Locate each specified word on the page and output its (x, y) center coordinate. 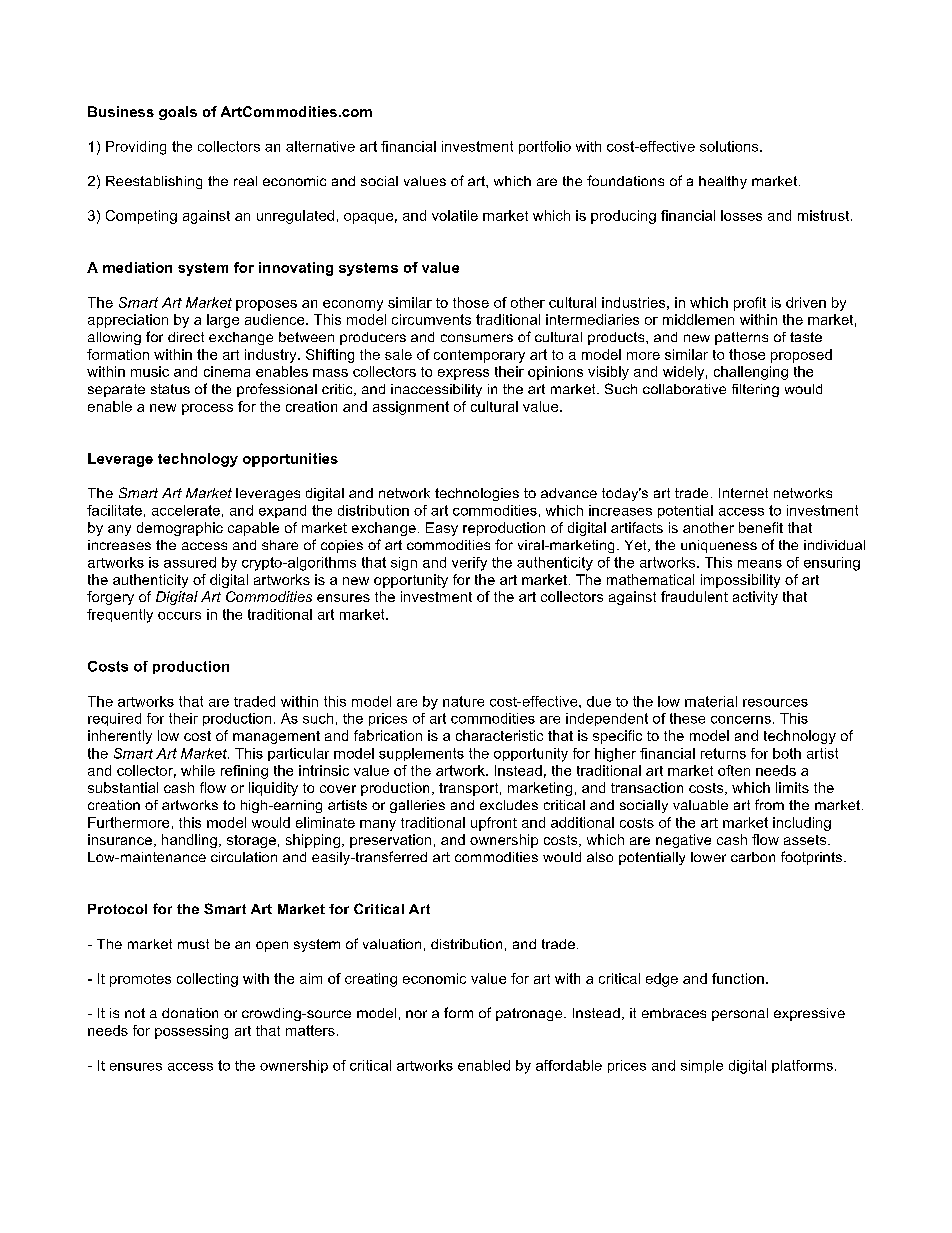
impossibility (740, 581)
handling (189, 841)
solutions (730, 146)
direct (186, 337)
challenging (751, 373)
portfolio (545, 147)
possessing (191, 1032)
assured (190, 562)
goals (178, 113)
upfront (494, 824)
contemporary (479, 356)
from (769, 804)
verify (469, 564)
